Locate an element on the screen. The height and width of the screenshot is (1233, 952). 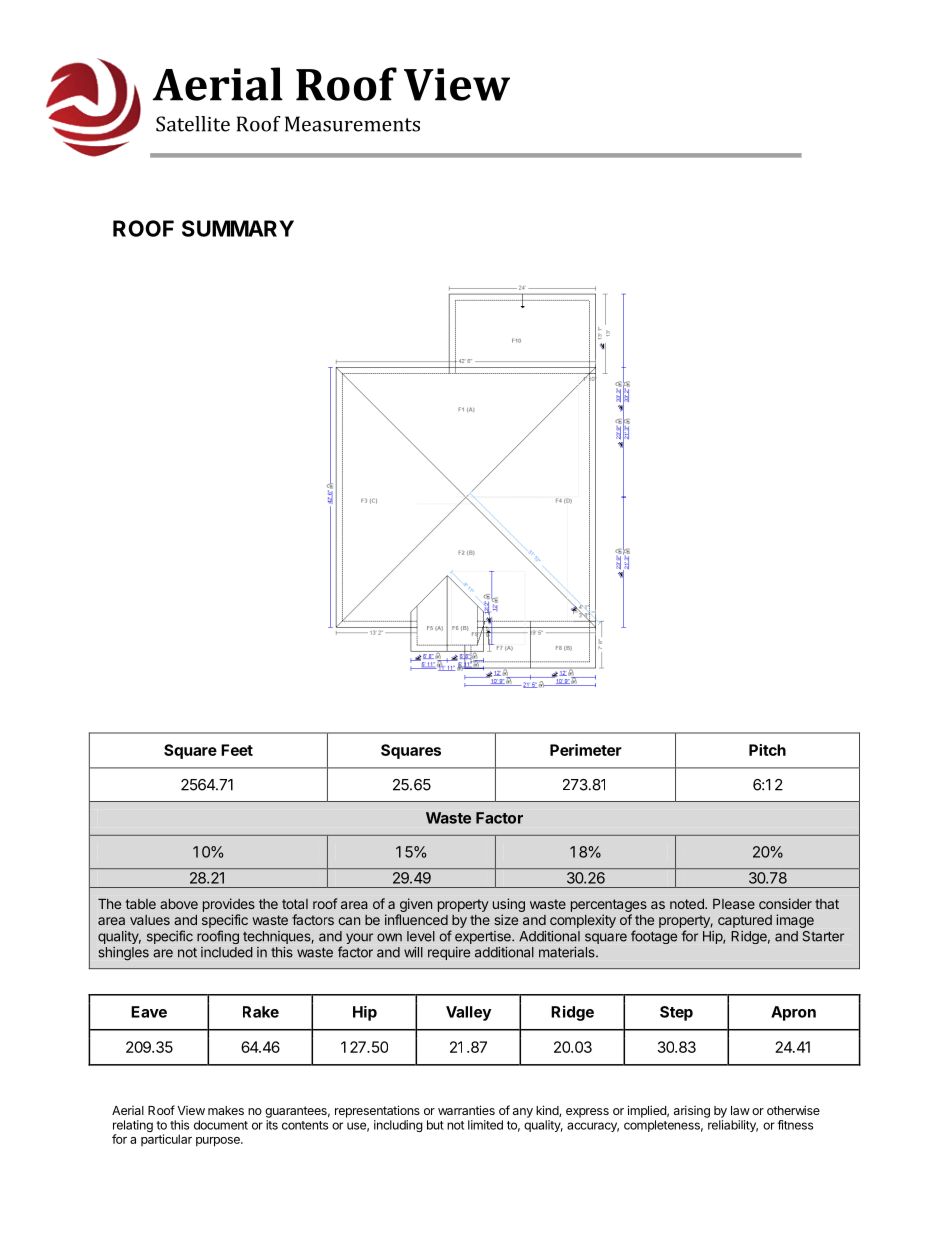
Feet is located at coordinates (237, 750).
